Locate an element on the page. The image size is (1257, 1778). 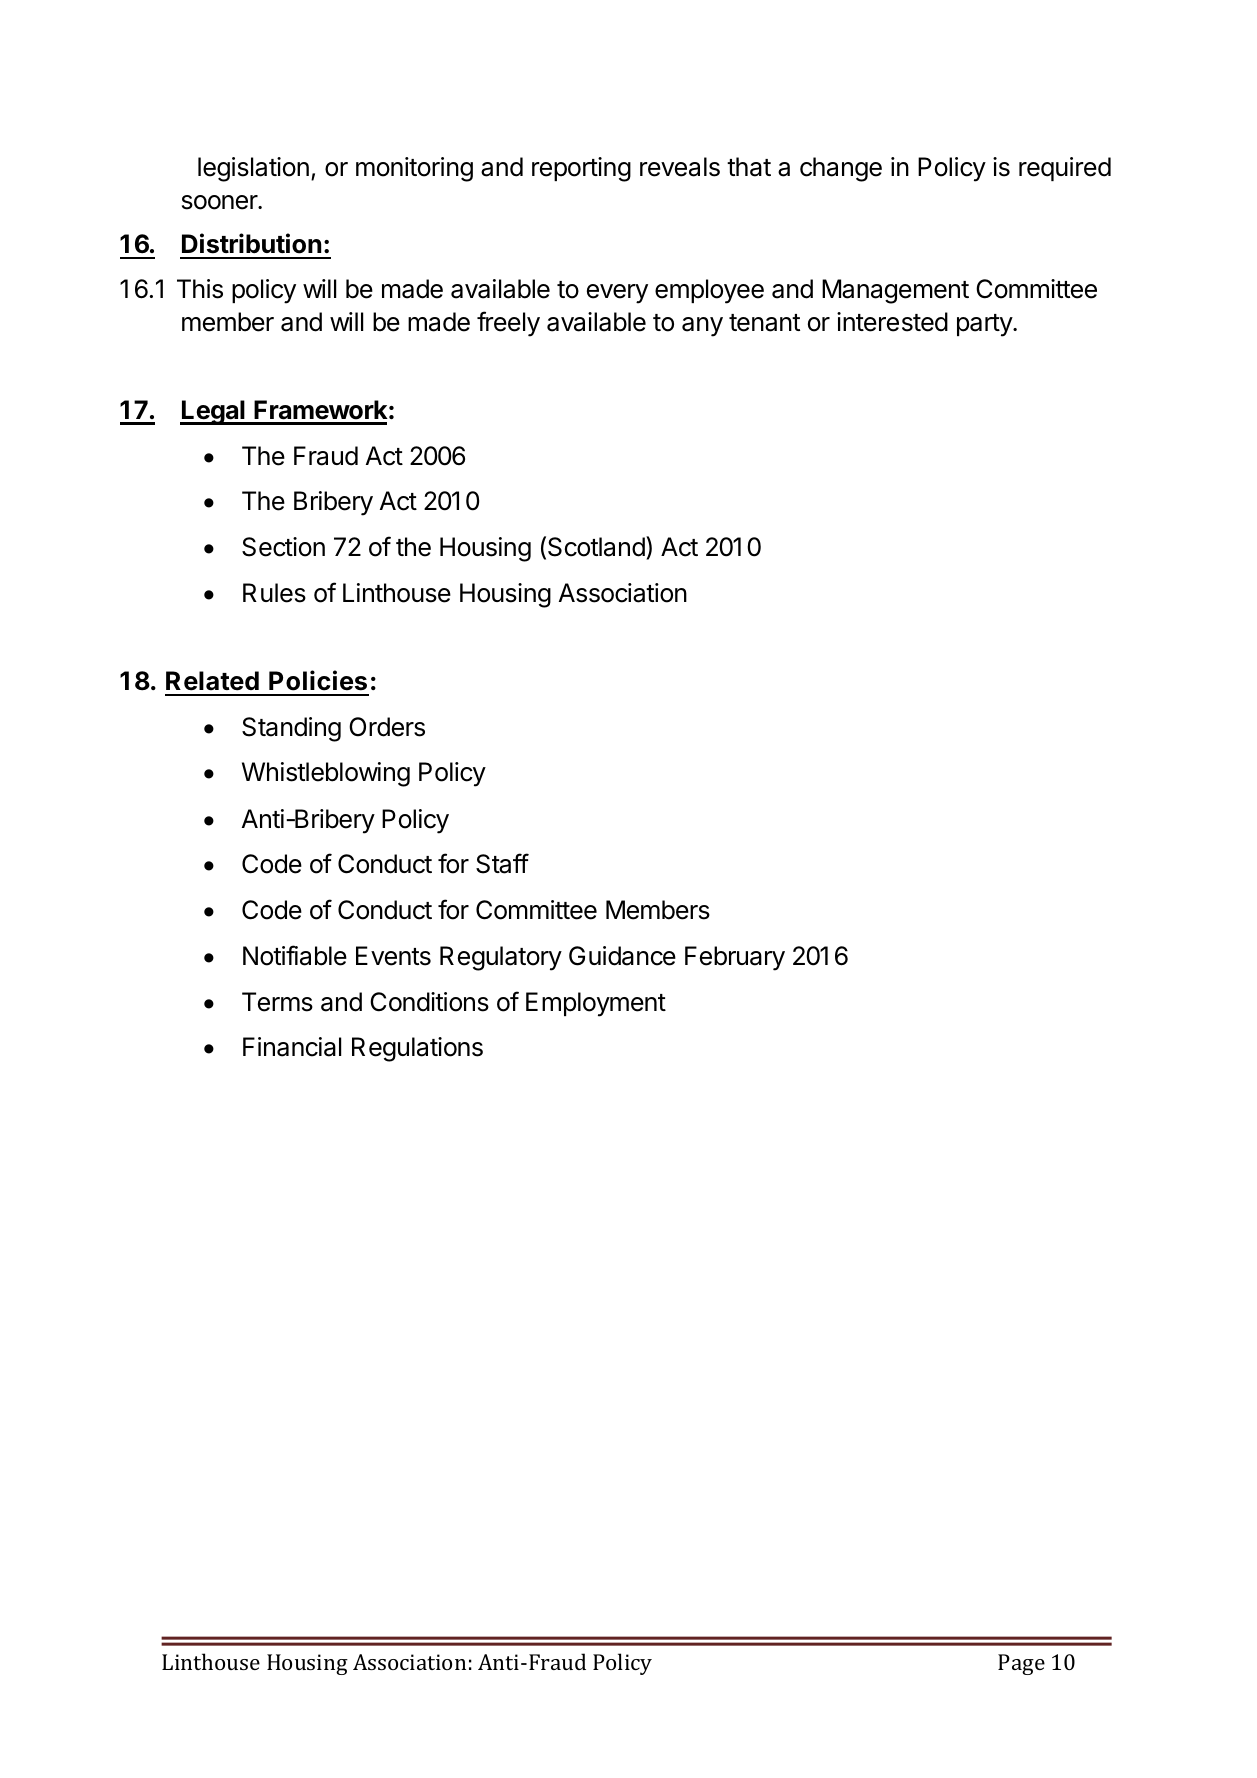
Financial is located at coordinates (292, 1047).
